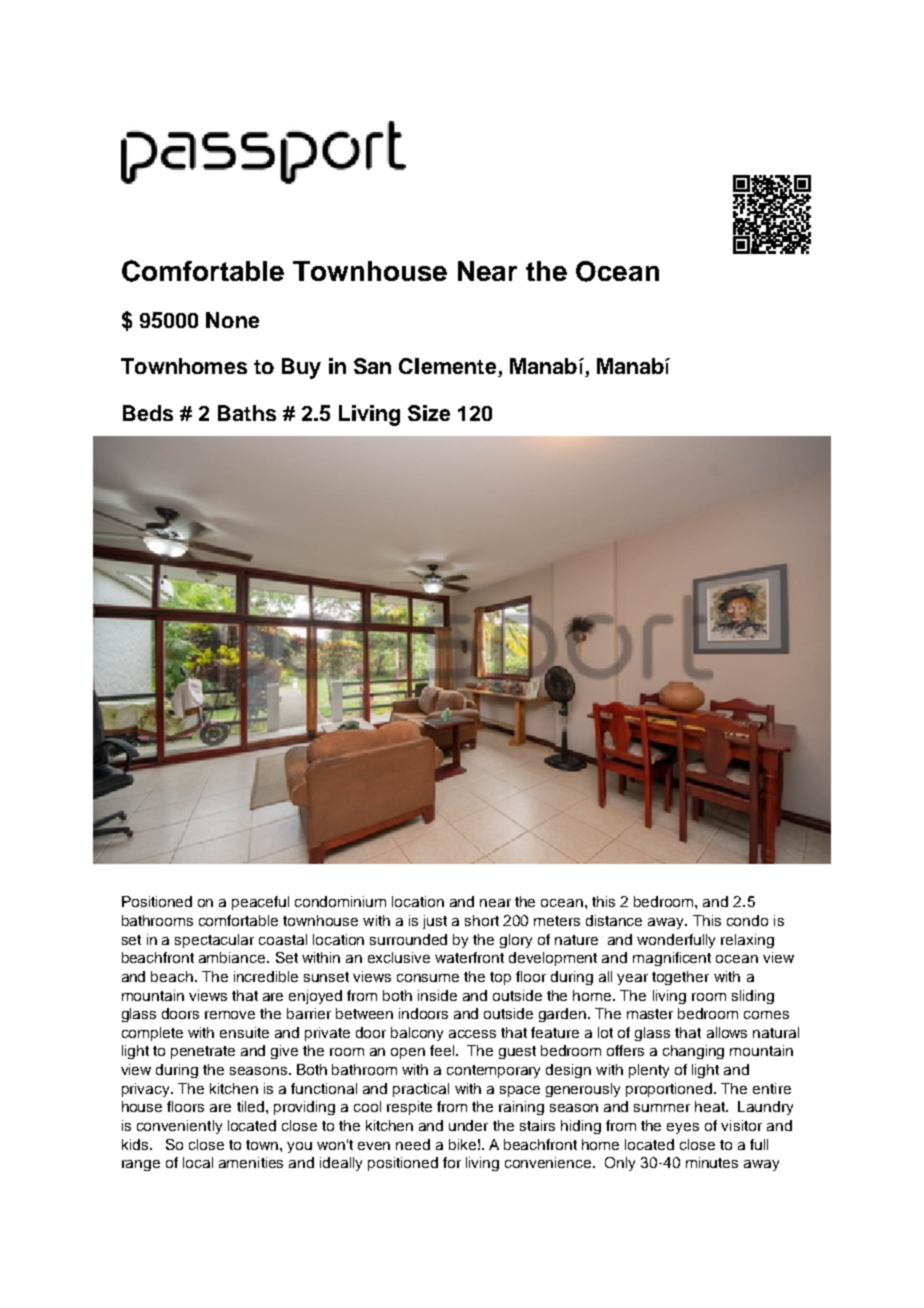 Image resolution: width=924 pixels, height=1308 pixels. I want to click on Clemente, so click(447, 366).
